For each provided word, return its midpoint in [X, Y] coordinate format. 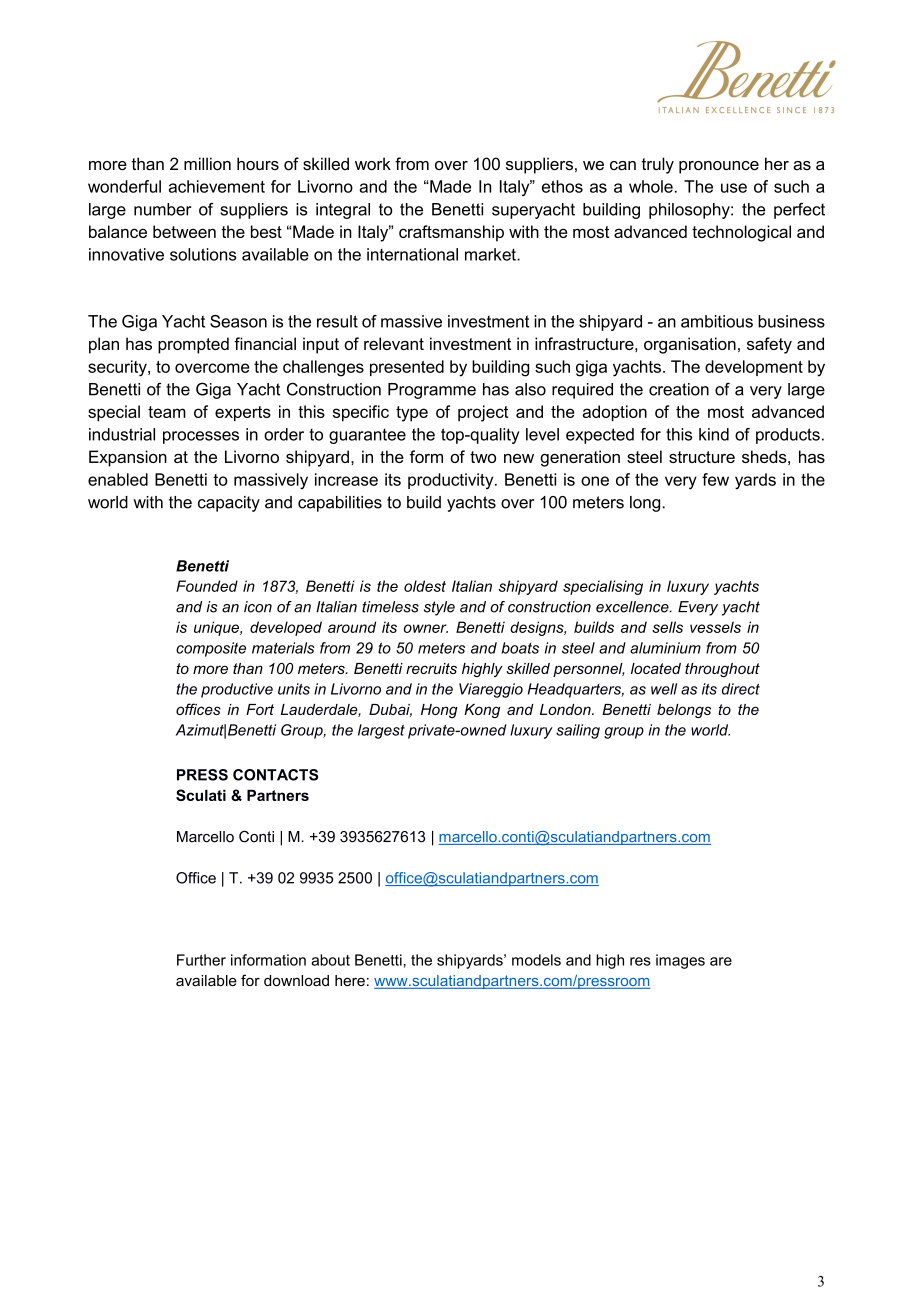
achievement [217, 186]
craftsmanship [451, 233]
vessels [715, 627]
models [536, 960]
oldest [425, 586]
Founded [207, 586]
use [734, 188]
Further [201, 960]
